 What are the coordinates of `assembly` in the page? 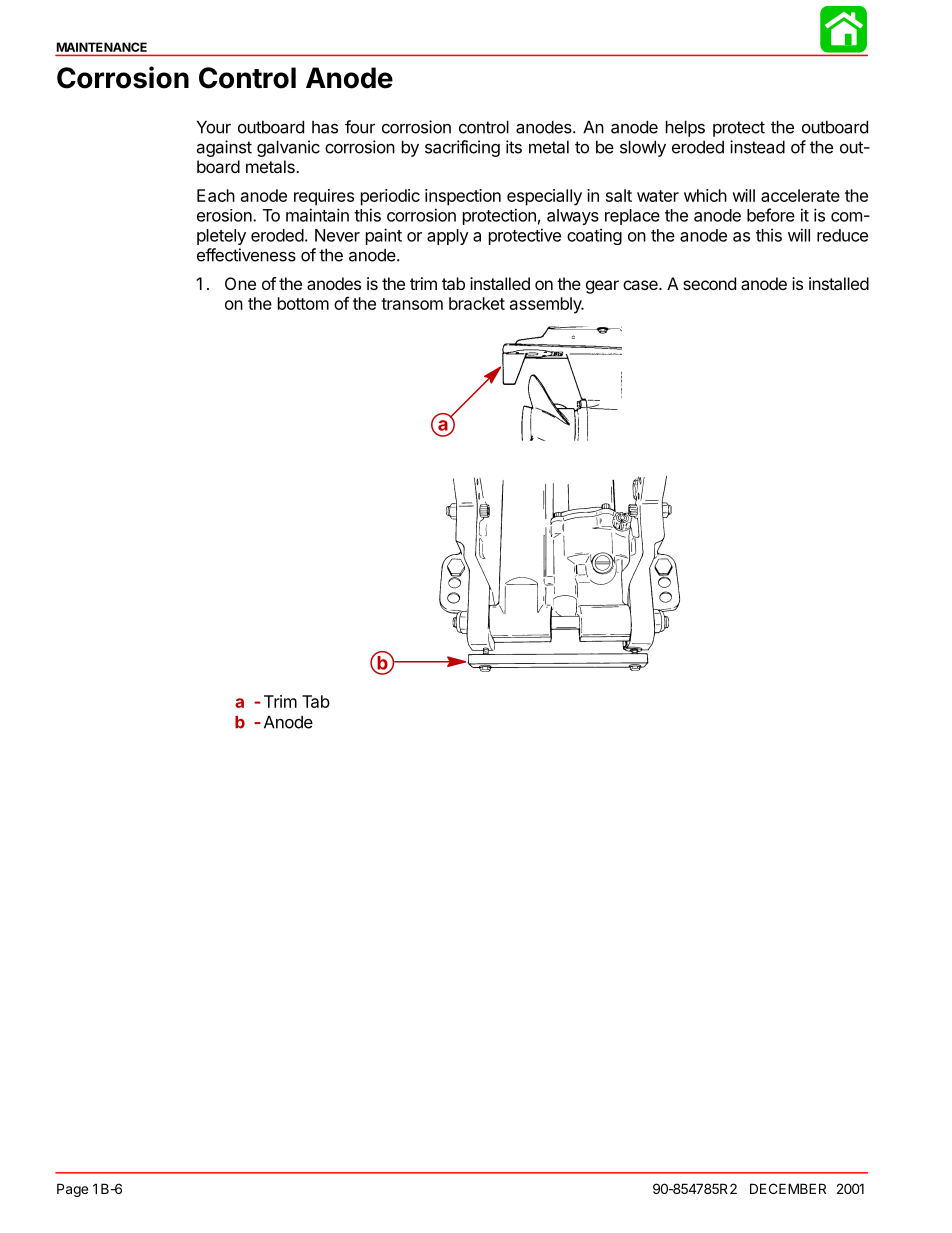 It's located at (547, 305).
